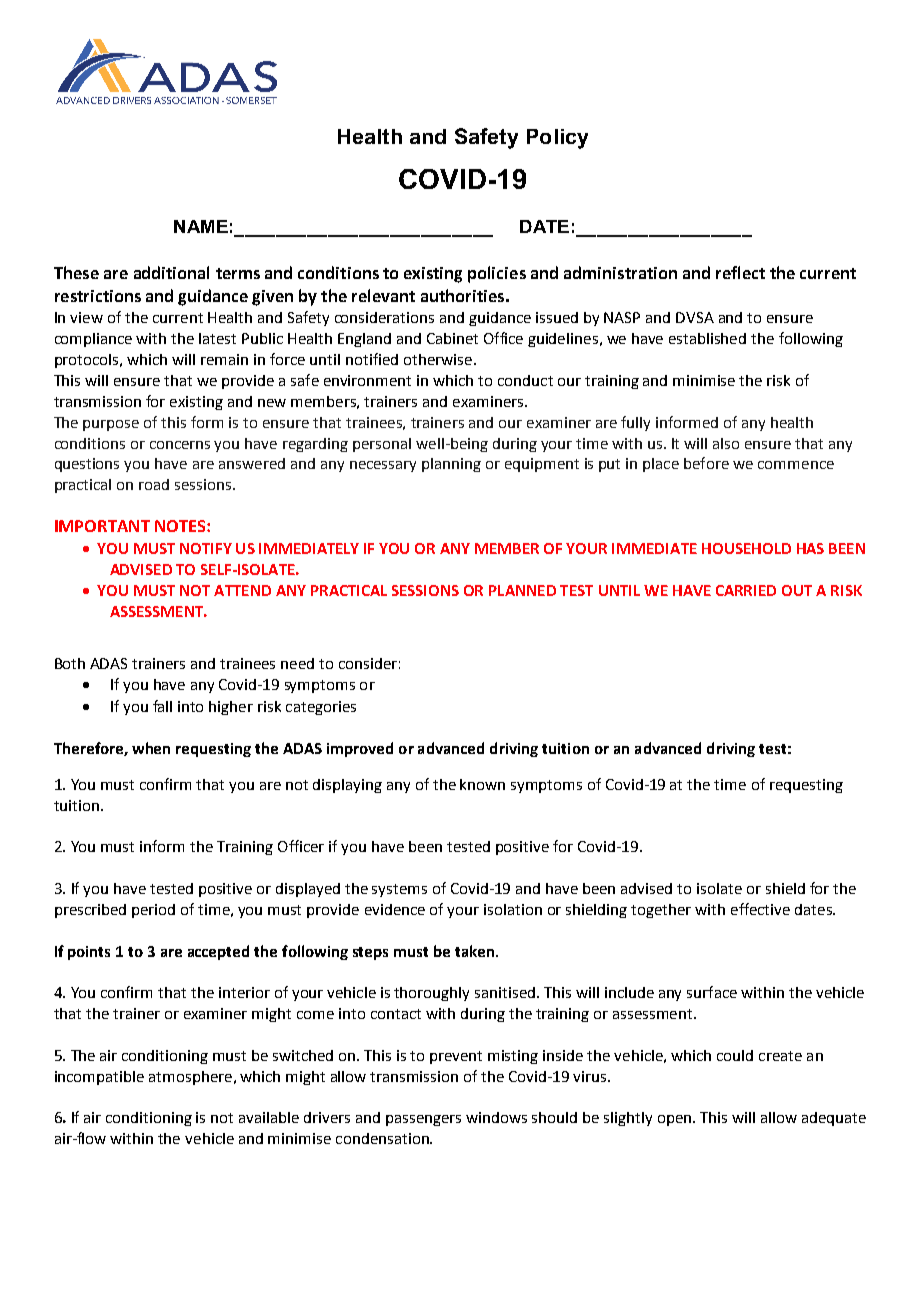 This document has height=1308, width=924. Describe the element at coordinates (740, 272) in the document. I see `reflect` at that location.
